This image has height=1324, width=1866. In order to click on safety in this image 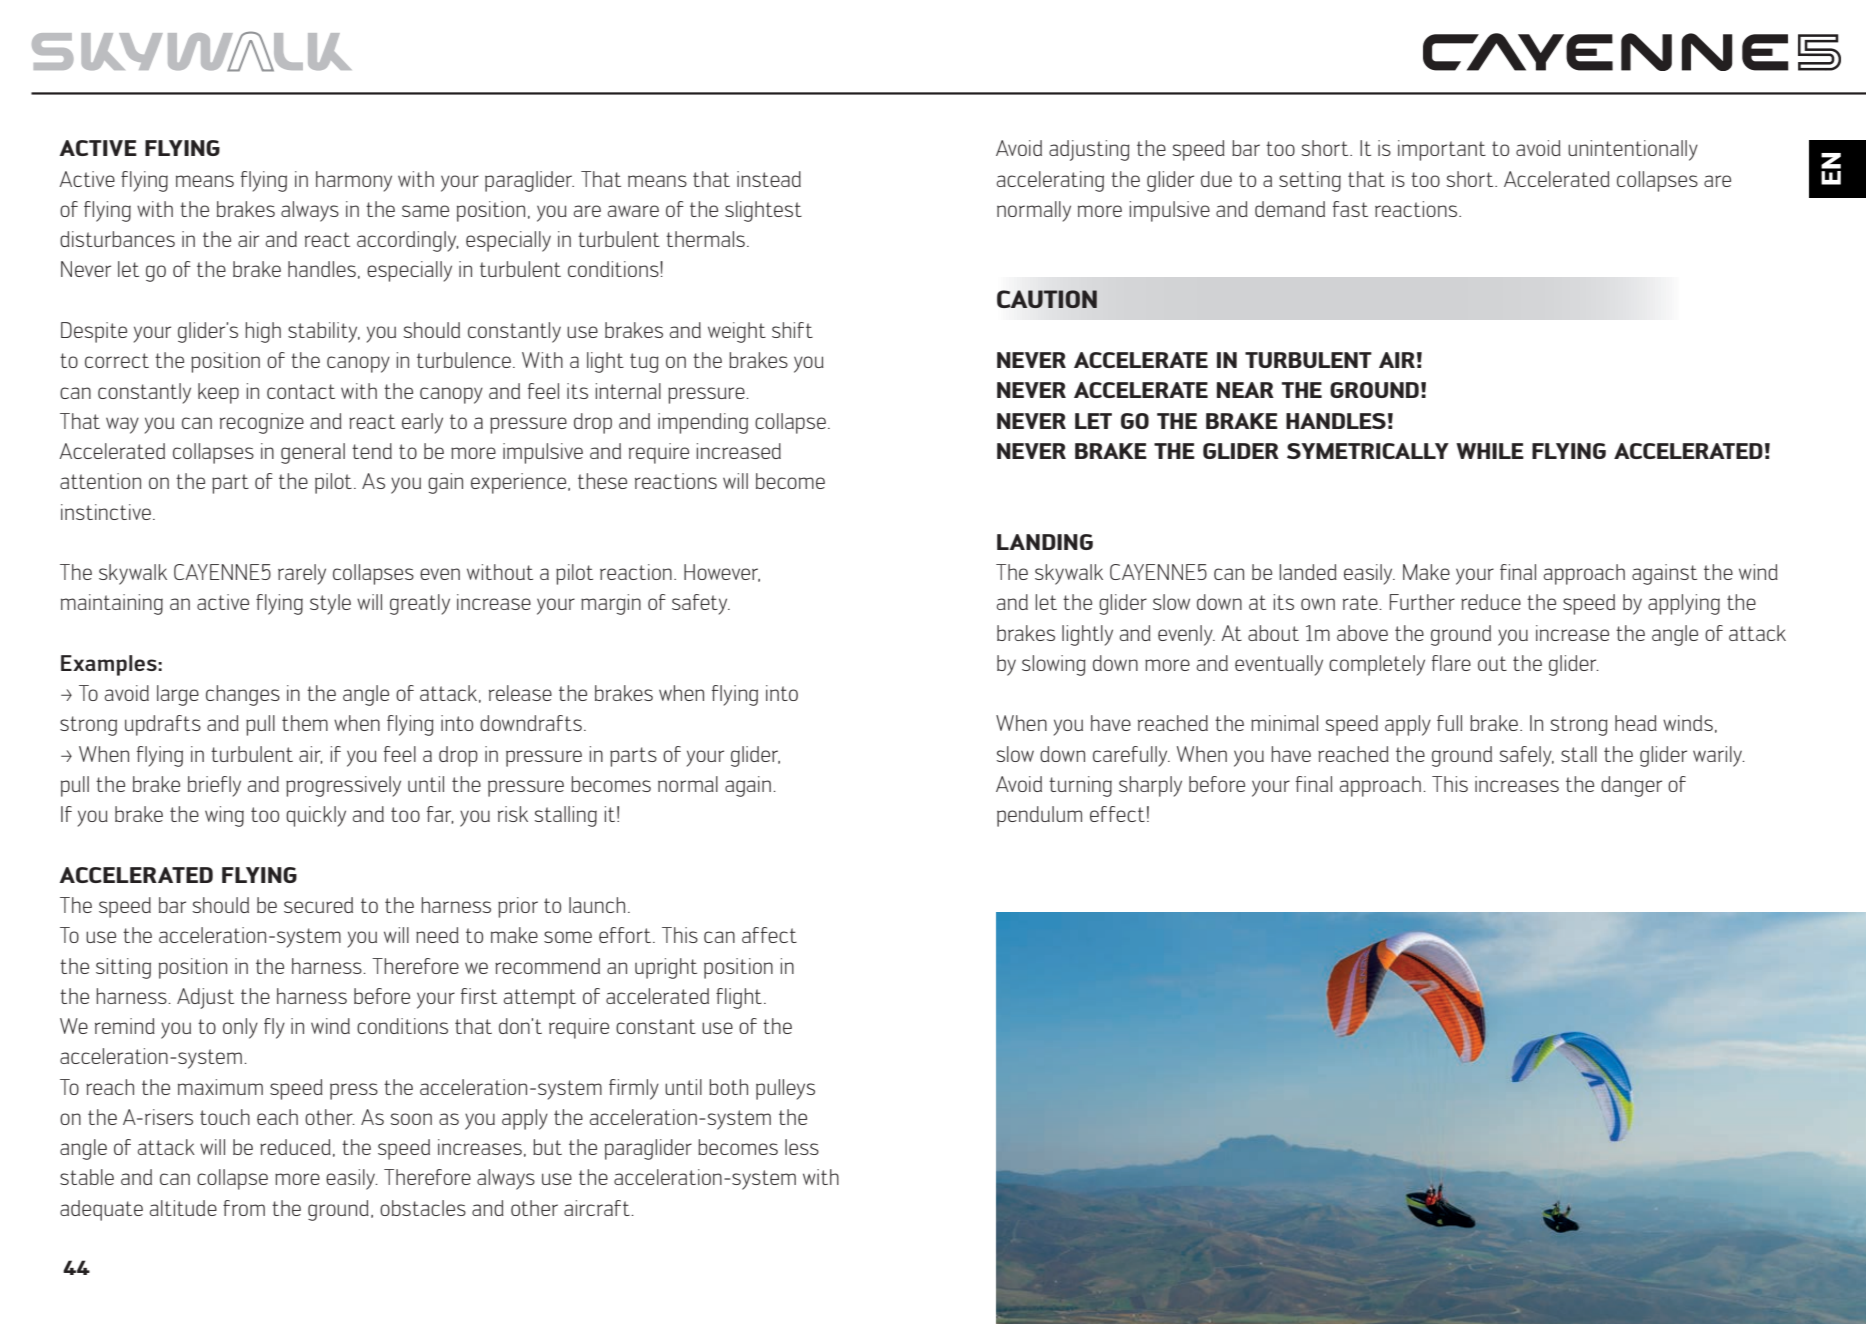, I will do `click(701, 604)`.
